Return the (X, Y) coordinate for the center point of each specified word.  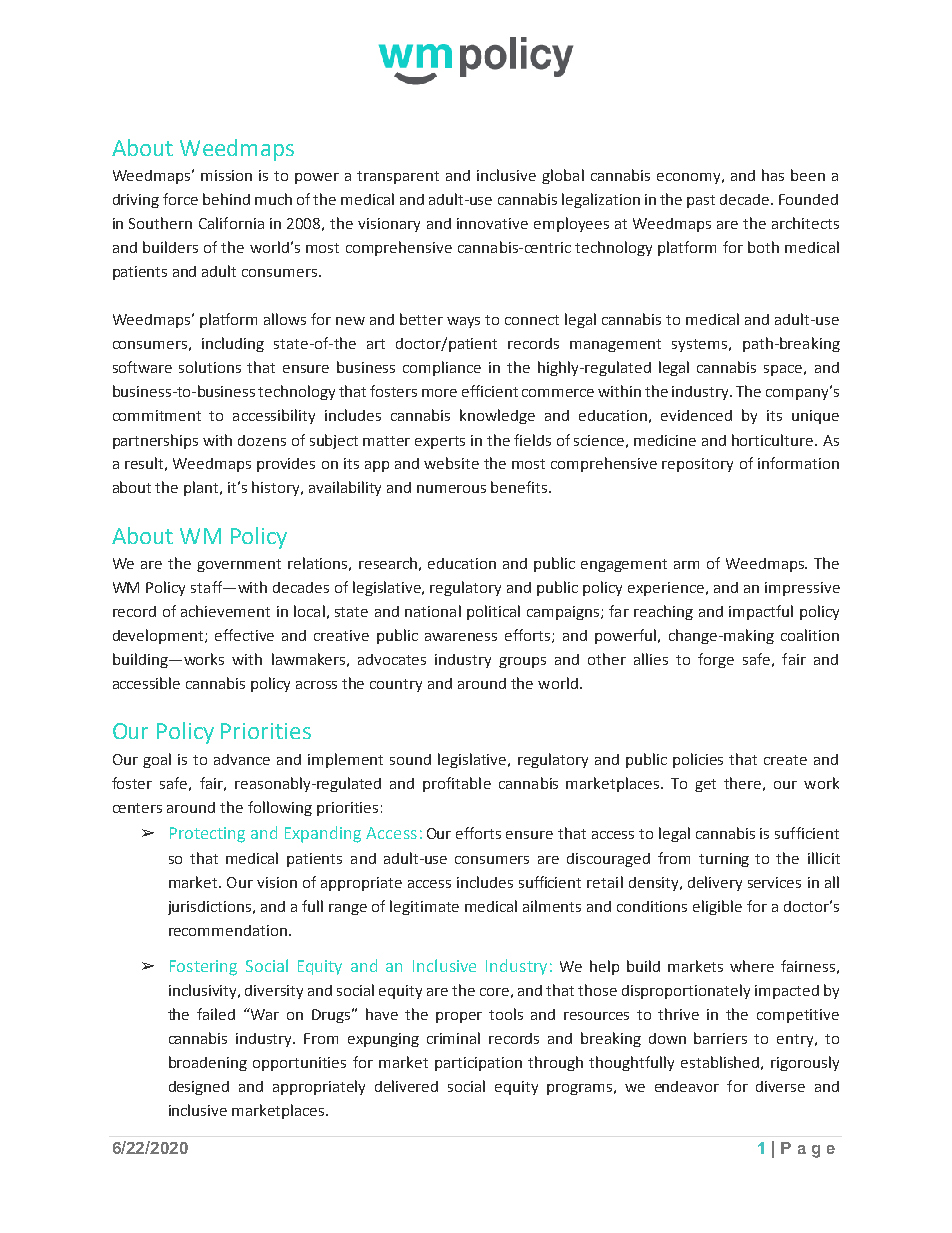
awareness (461, 637)
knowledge (497, 416)
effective (244, 635)
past (701, 201)
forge (716, 660)
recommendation (229, 930)
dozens (262, 440)
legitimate (424, 907)
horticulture (774, 440)
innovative (492, 223)
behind (226, 199)
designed (199, 1088)
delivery (715, 883)
